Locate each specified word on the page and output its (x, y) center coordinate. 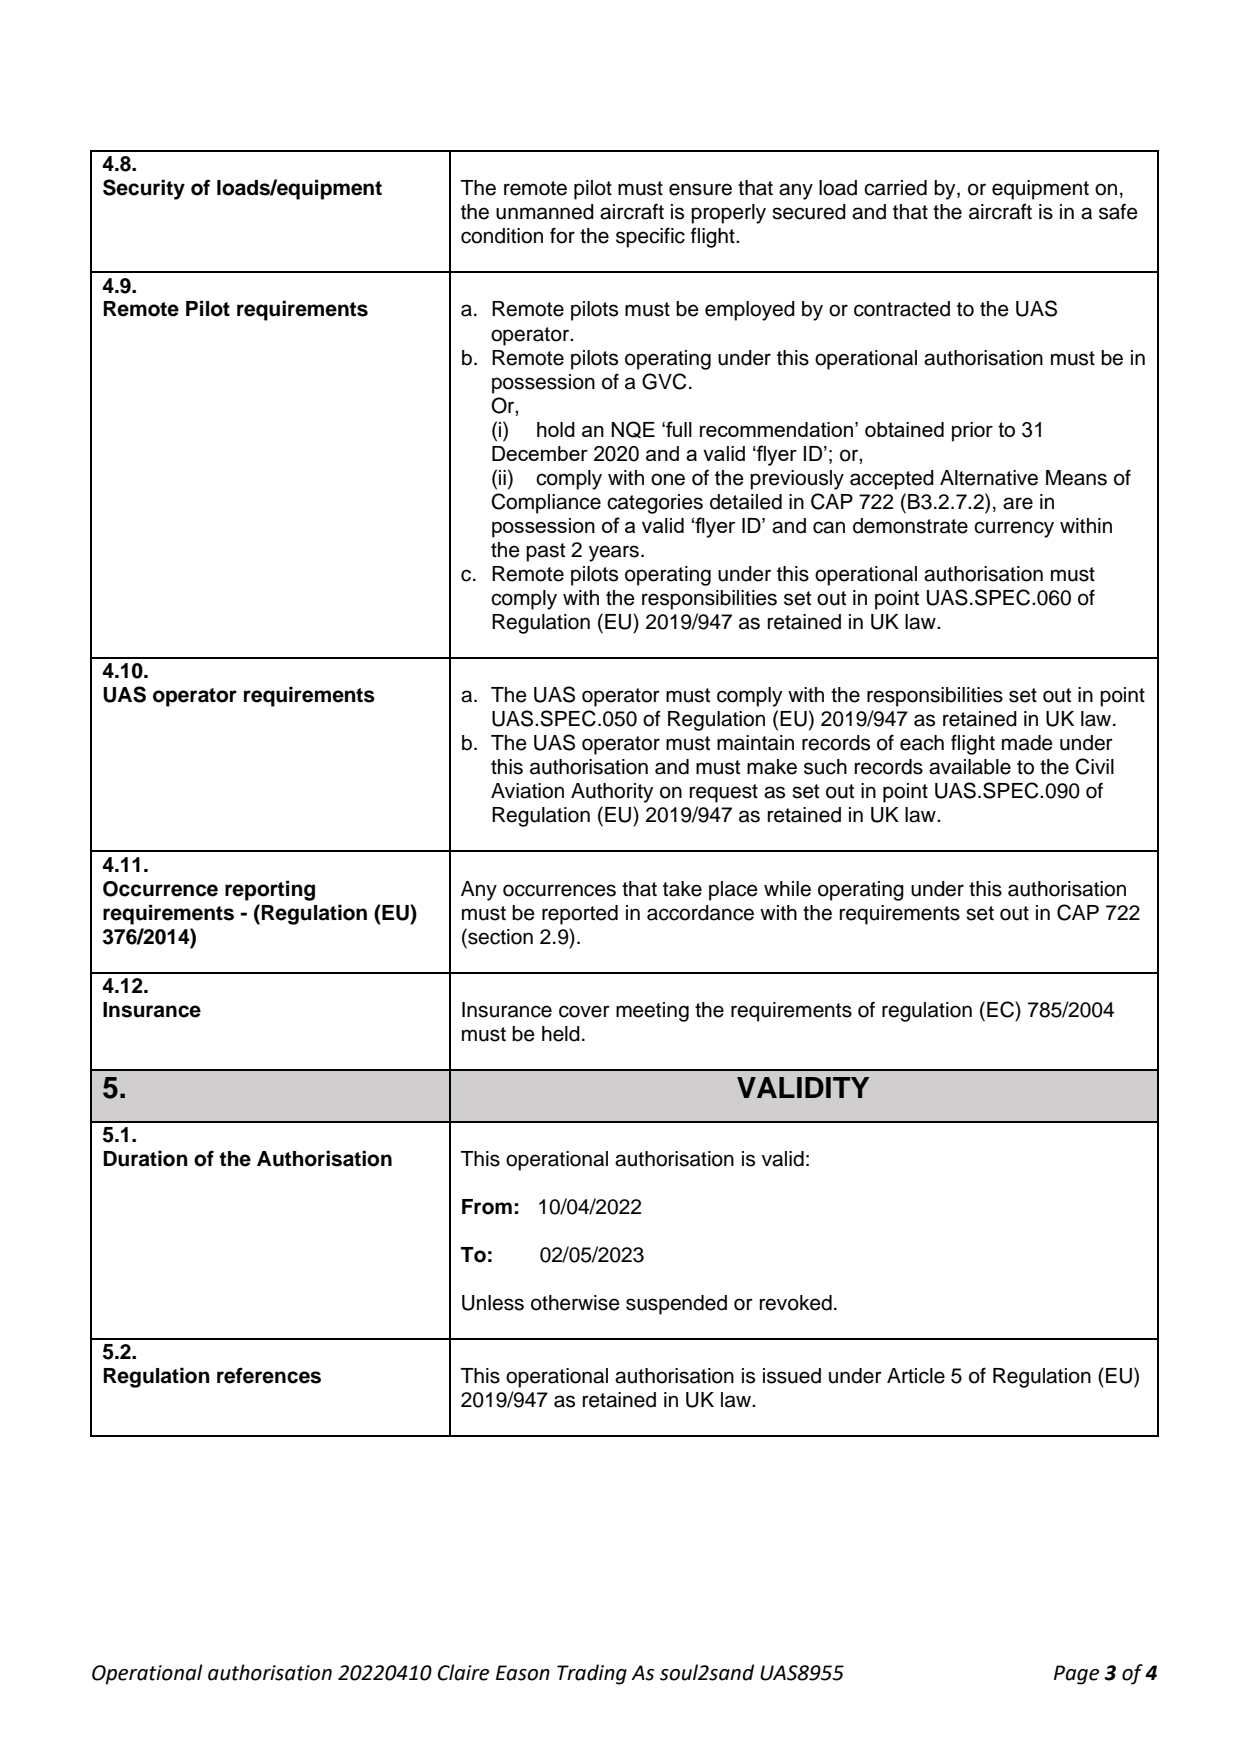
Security (144, 189)
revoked (796, 1303)
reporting (270, 890)
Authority (612, 793)
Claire (463, 1672)
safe (1118, 211)
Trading (592, 1674)
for (562, 235)
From (487, 1207)
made (1027, 743)
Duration (145, 1158)
